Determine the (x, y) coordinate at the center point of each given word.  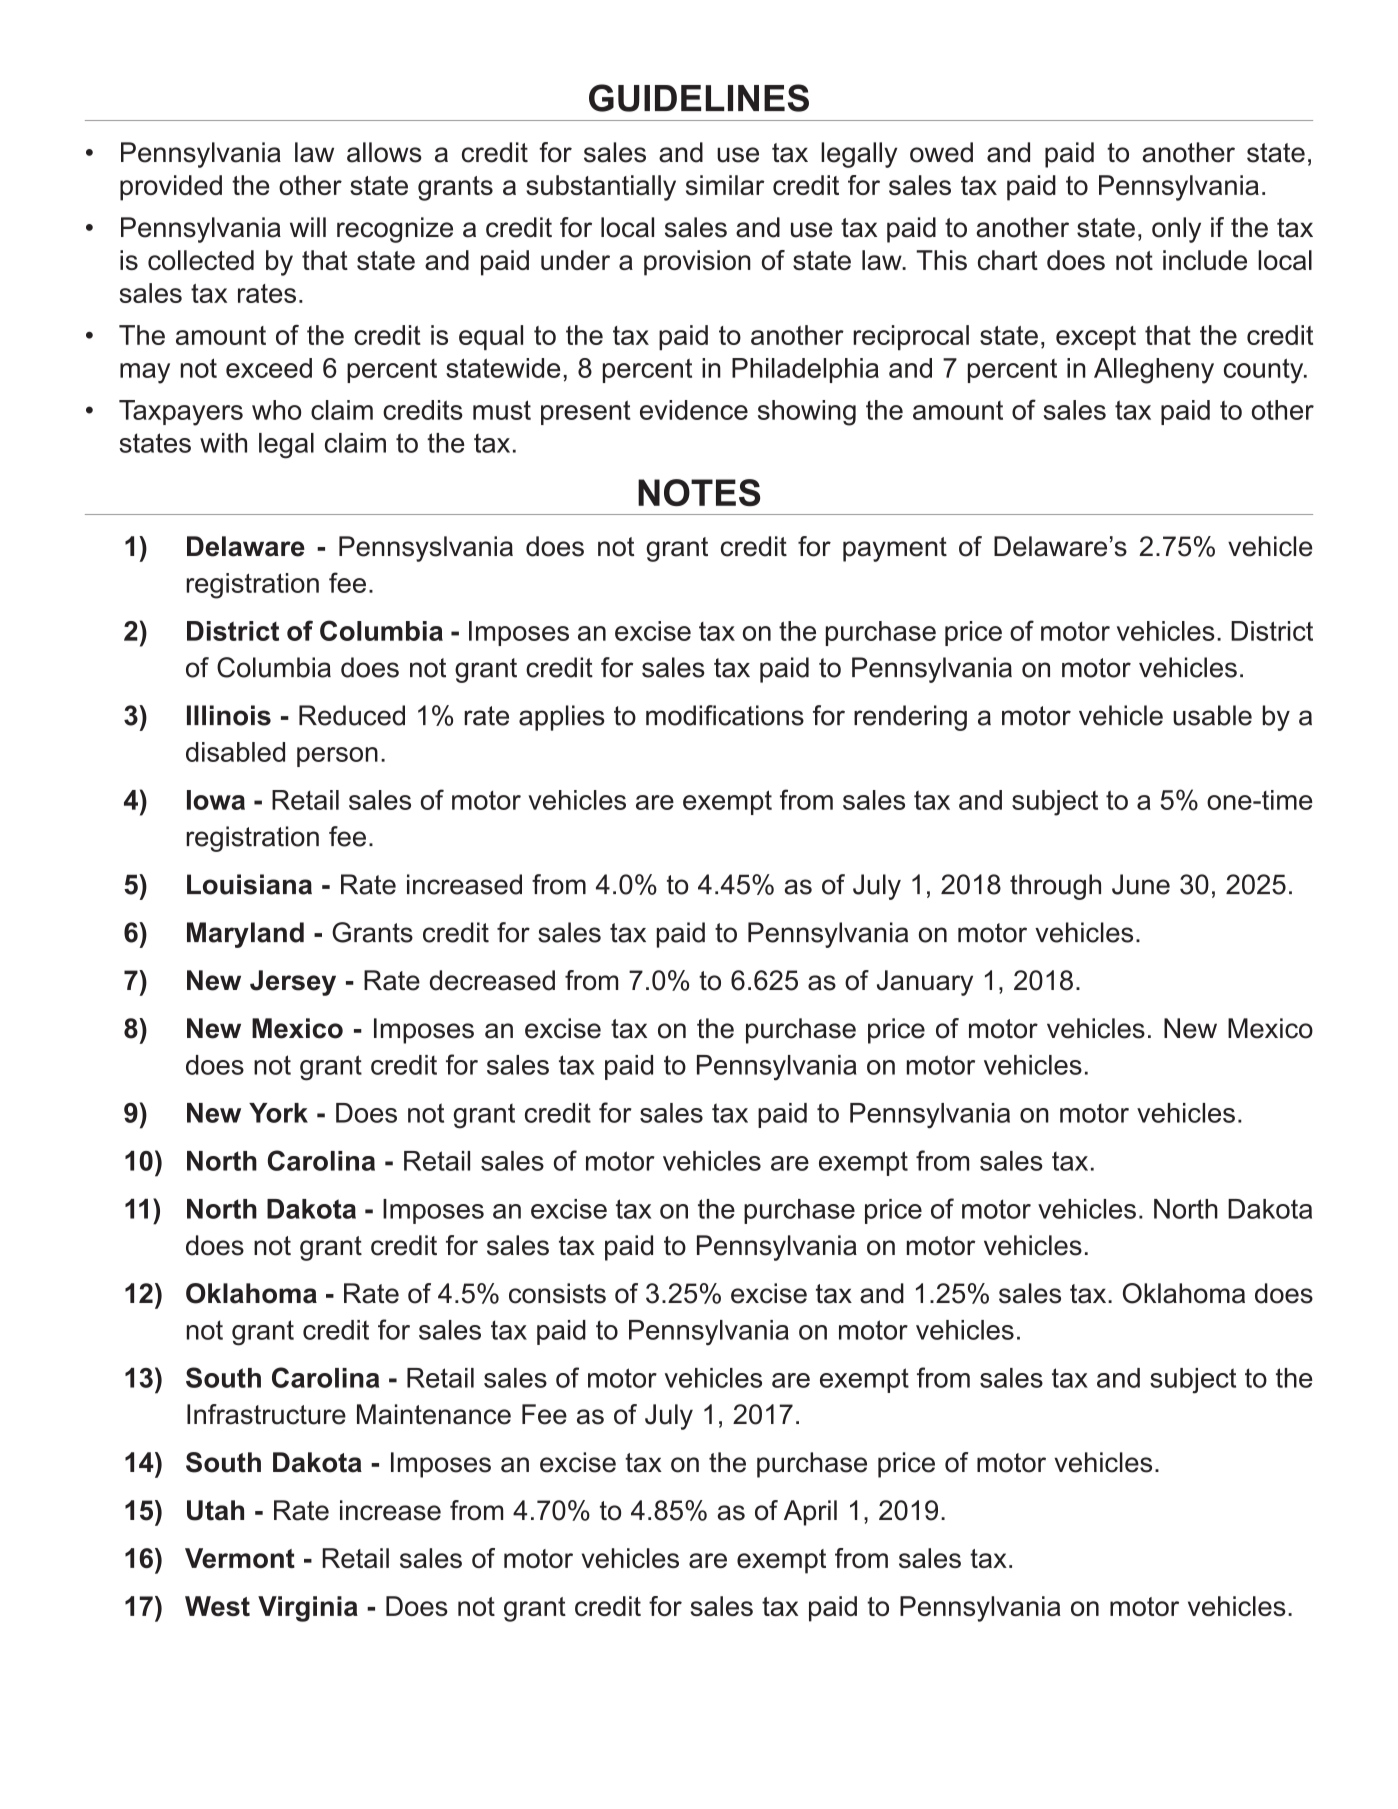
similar (725, 185)
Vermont (240, 1558)
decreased (492, 980)
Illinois (229, 715)
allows (384, 152)
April (810, 1513)
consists (557, 1293)
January (925, 983)
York (278, 1113)
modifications (725, 715)
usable (1212, 715)
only (1176, 230)
